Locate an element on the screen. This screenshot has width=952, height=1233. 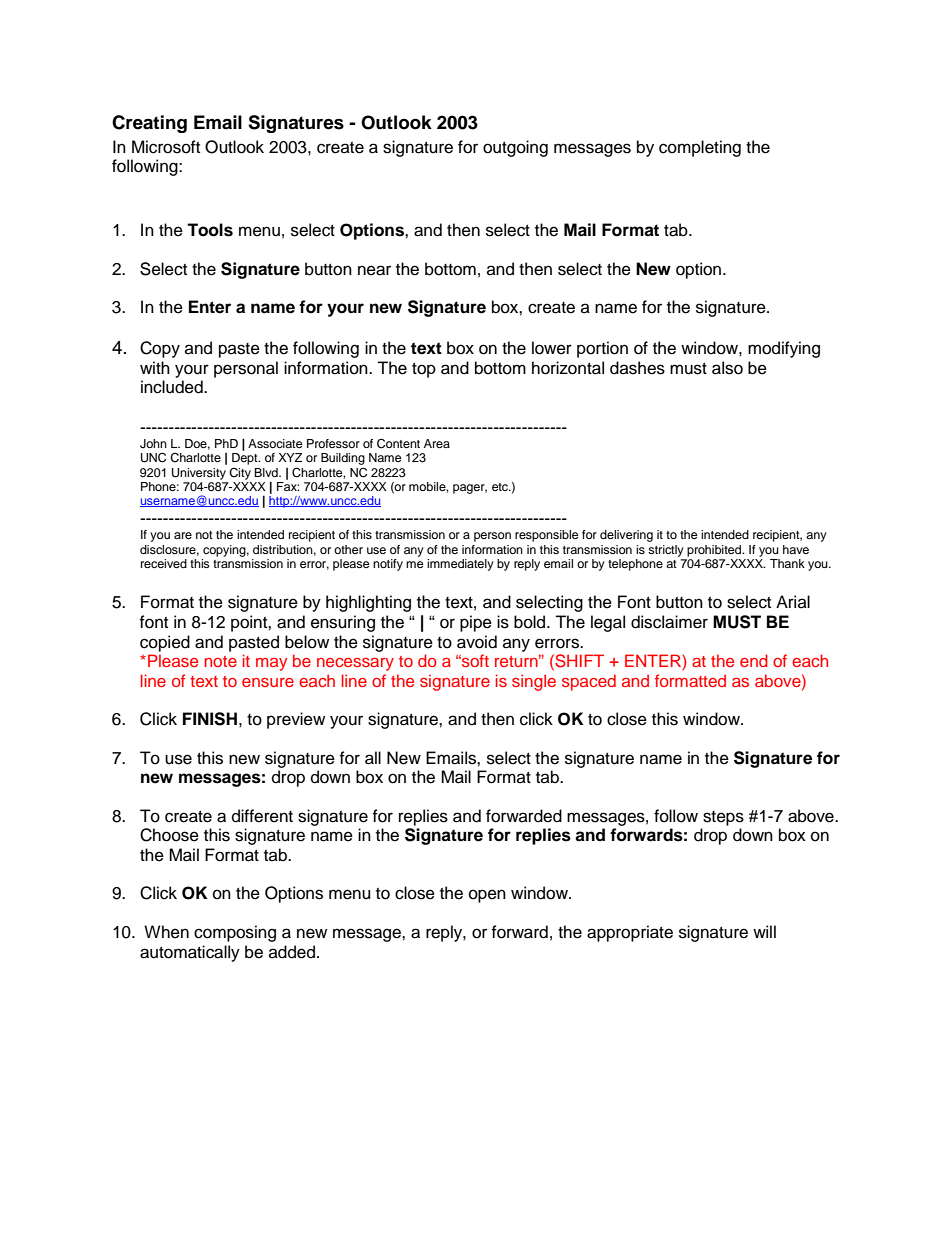
composing is located at coordinates (235, 933).
